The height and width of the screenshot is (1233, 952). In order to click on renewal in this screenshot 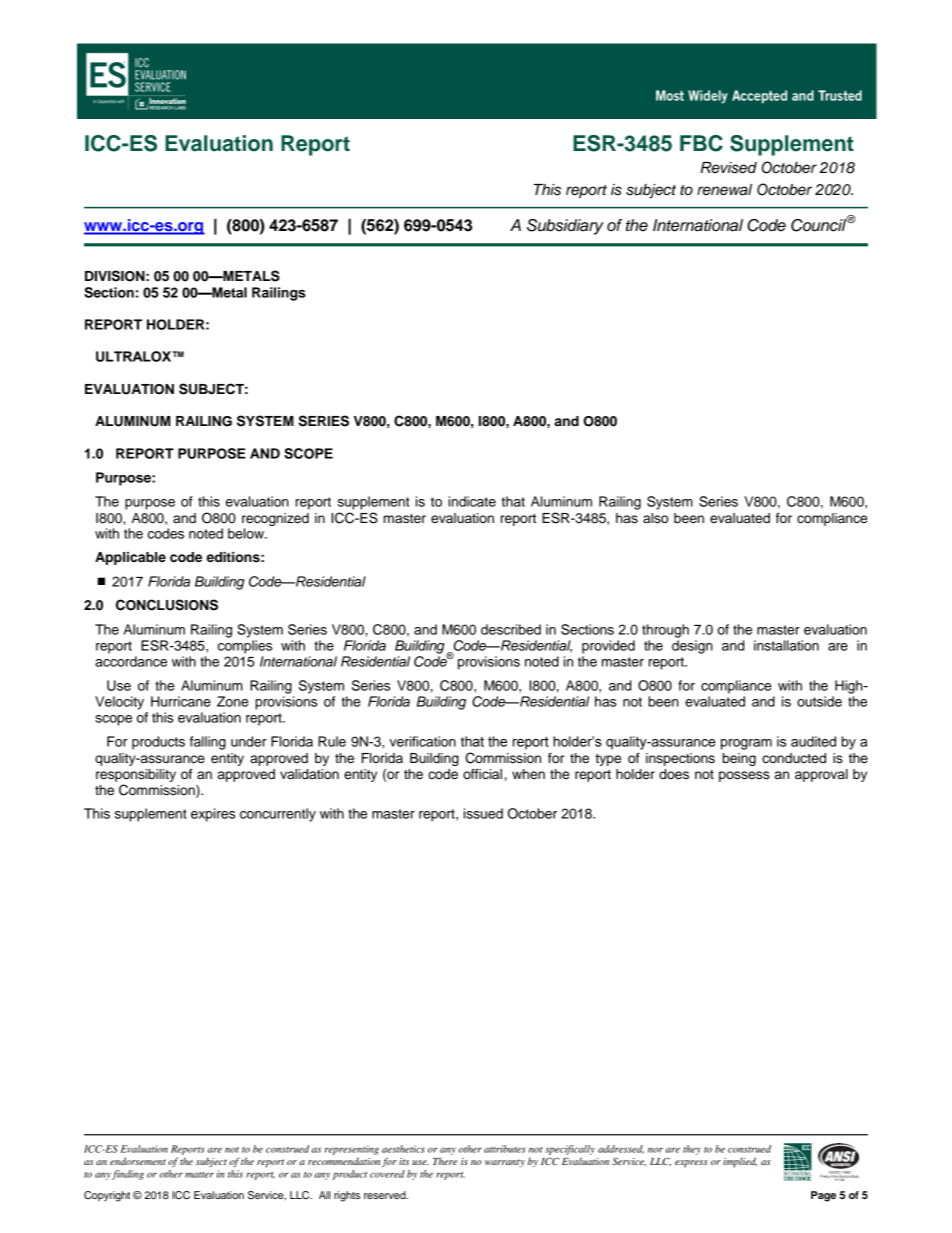, I will do `click(724, 190)`.
